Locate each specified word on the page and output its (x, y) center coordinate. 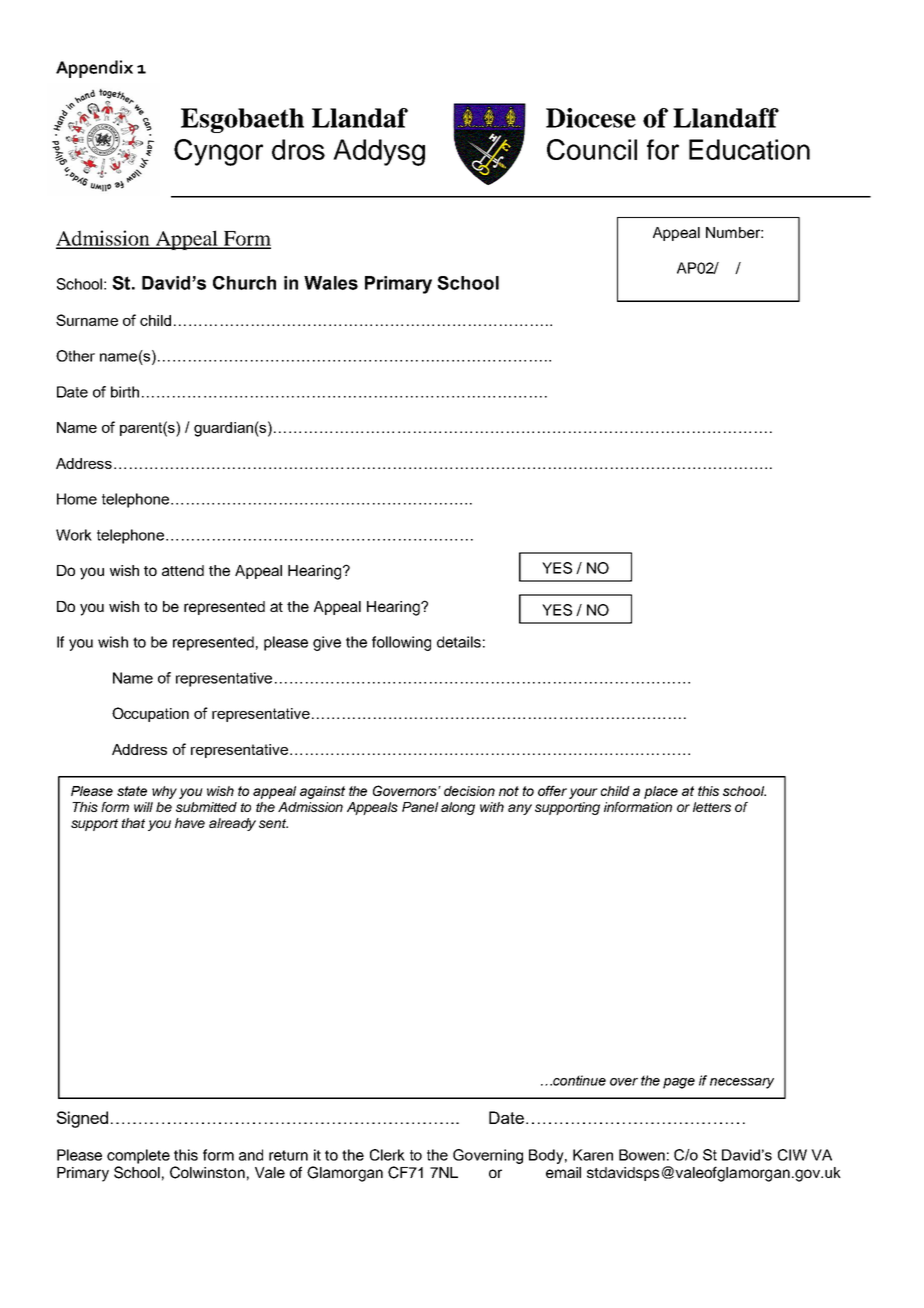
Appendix (94, 69)
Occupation (150, 714)
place (661, 792)
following (401, 643)
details (459, 642)
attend (183, 570)
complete (138, 1156)
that (133, 823)
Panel (420, 807)
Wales (331, 283)
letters (712, 807)
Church (244, 283)
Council (592, 149)
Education (749, 149)
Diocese (591, 118)
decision (469, 791)
